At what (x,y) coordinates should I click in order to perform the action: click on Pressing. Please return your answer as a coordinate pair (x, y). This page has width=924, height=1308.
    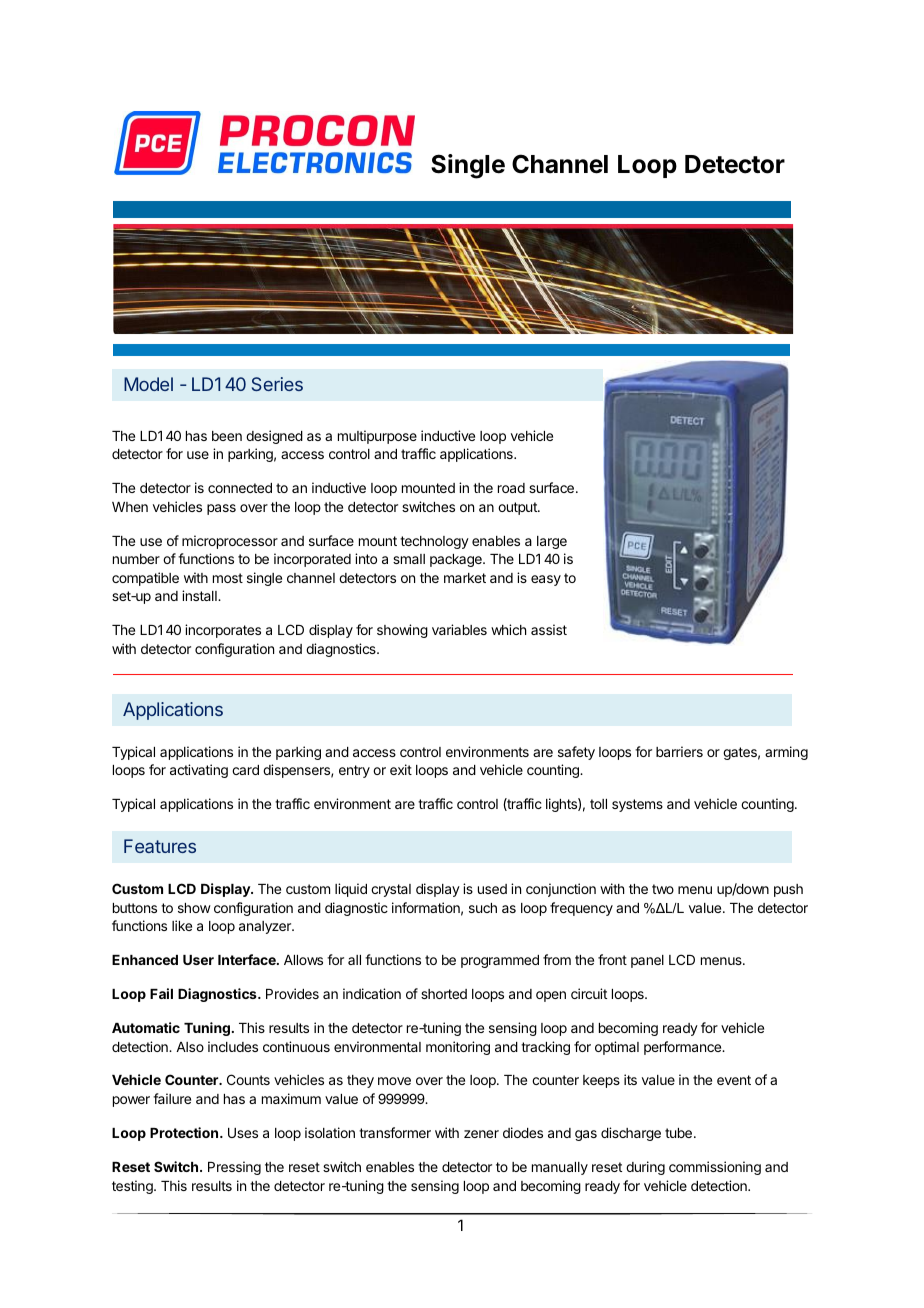
    Looking at the image, I should click on (234, 1168).
